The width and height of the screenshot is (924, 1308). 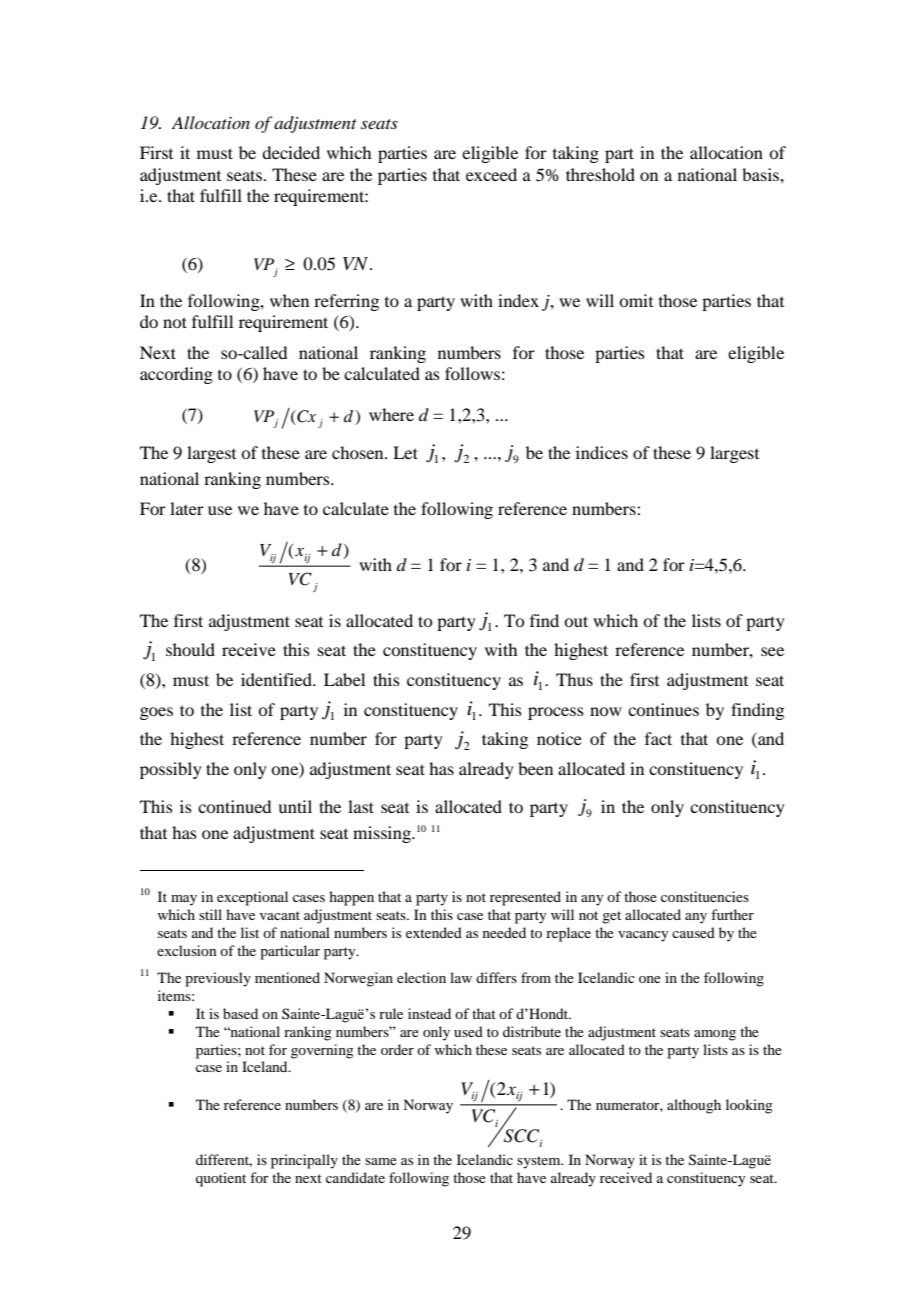 I want to click on later, so click(x=187, y=508).
